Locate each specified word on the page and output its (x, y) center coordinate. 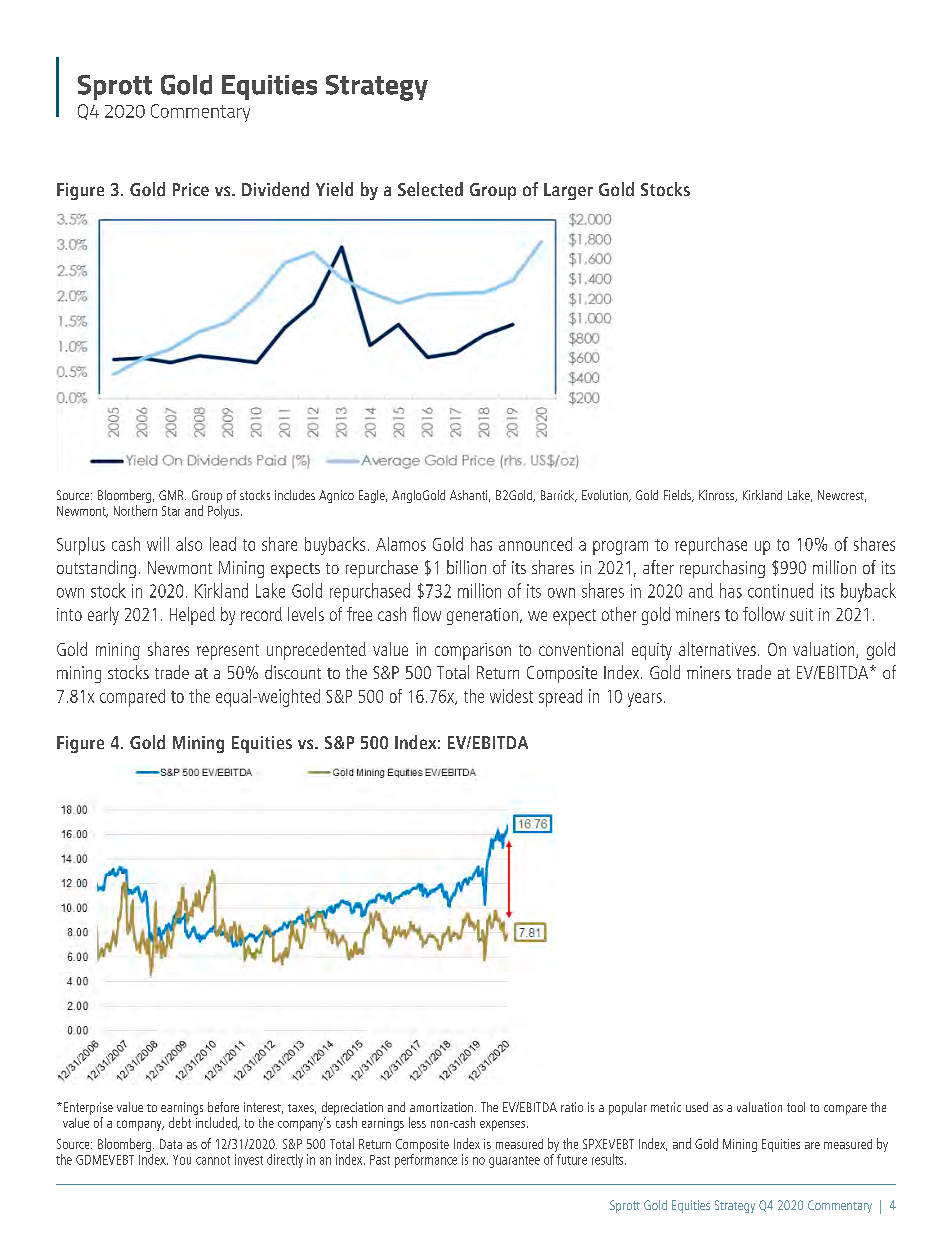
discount (293, 672)
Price (191, 189)
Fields (678, 496)
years (645, 700)
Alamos (401, 544)
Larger (568, 191)
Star (171, 511)
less (417, 1122)
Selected (430, 189)
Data (171, 1144)
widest (511, 696)
